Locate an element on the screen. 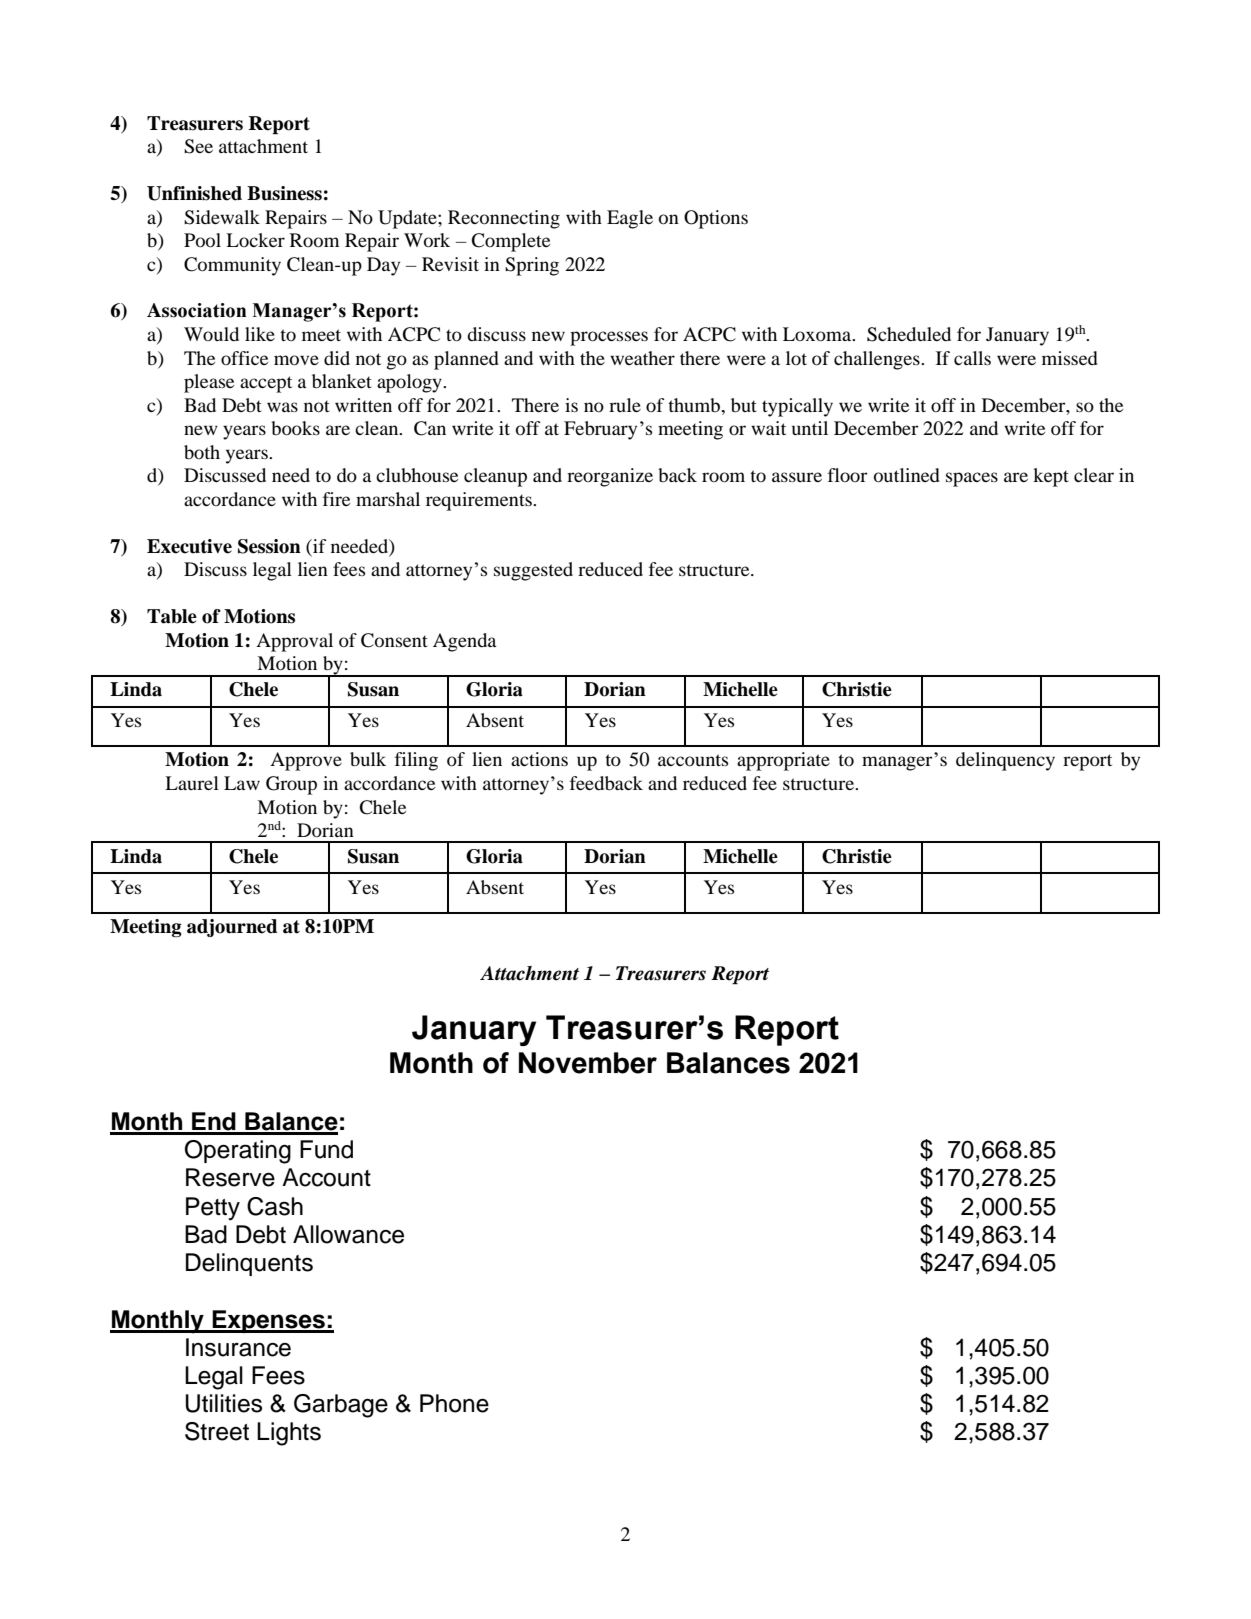  suggested is located at coordinates (533, 571).
